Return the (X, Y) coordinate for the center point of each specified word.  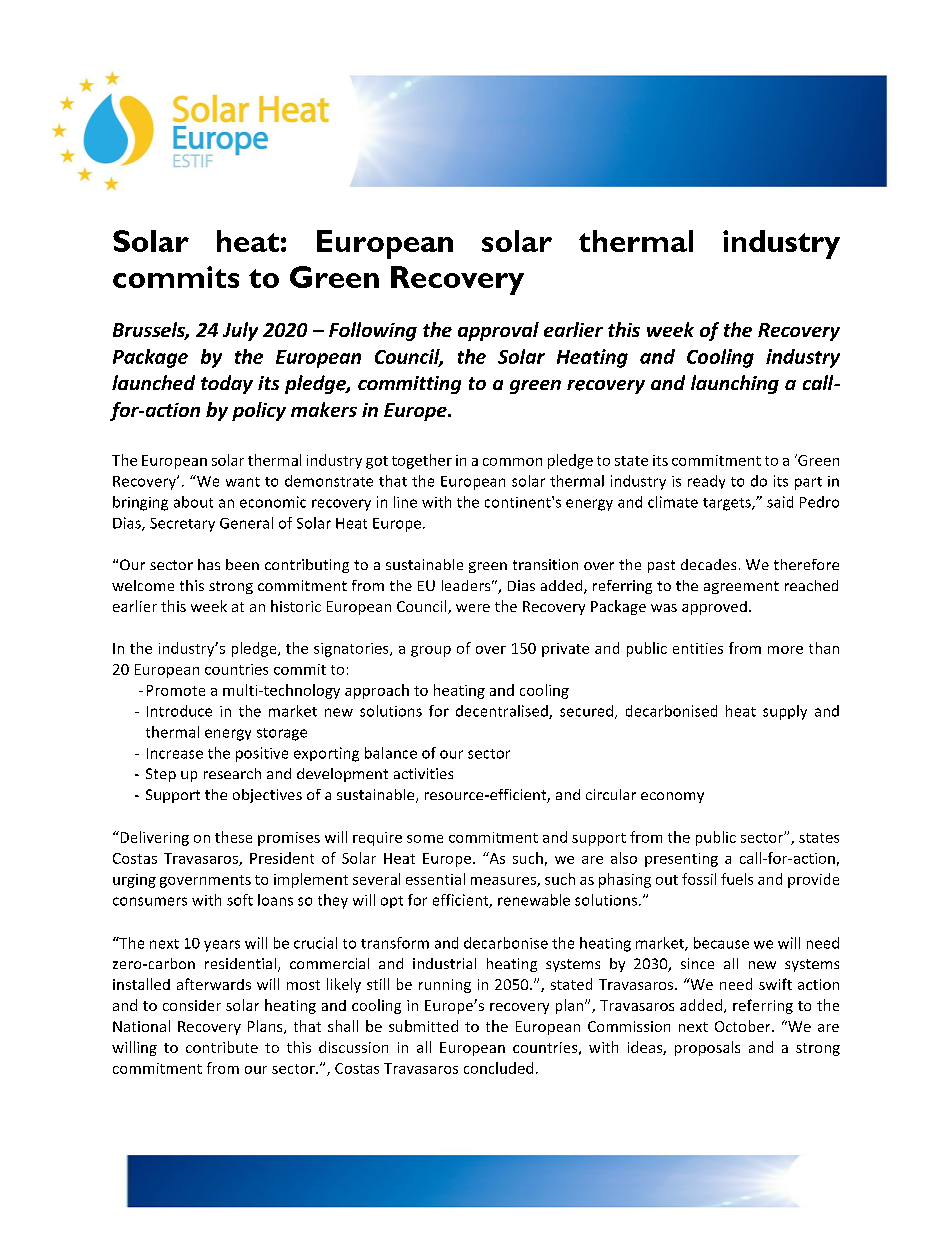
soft (240, 900)
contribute (222, 1047)
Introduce (179, 711)
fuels (737, 879)
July (240, 331)
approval (498, 331)
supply (785, 712)
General (246, 523)
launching (735, 384)
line (405, 502)
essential (435, 879)
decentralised (503, 712)
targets (728, 504)
